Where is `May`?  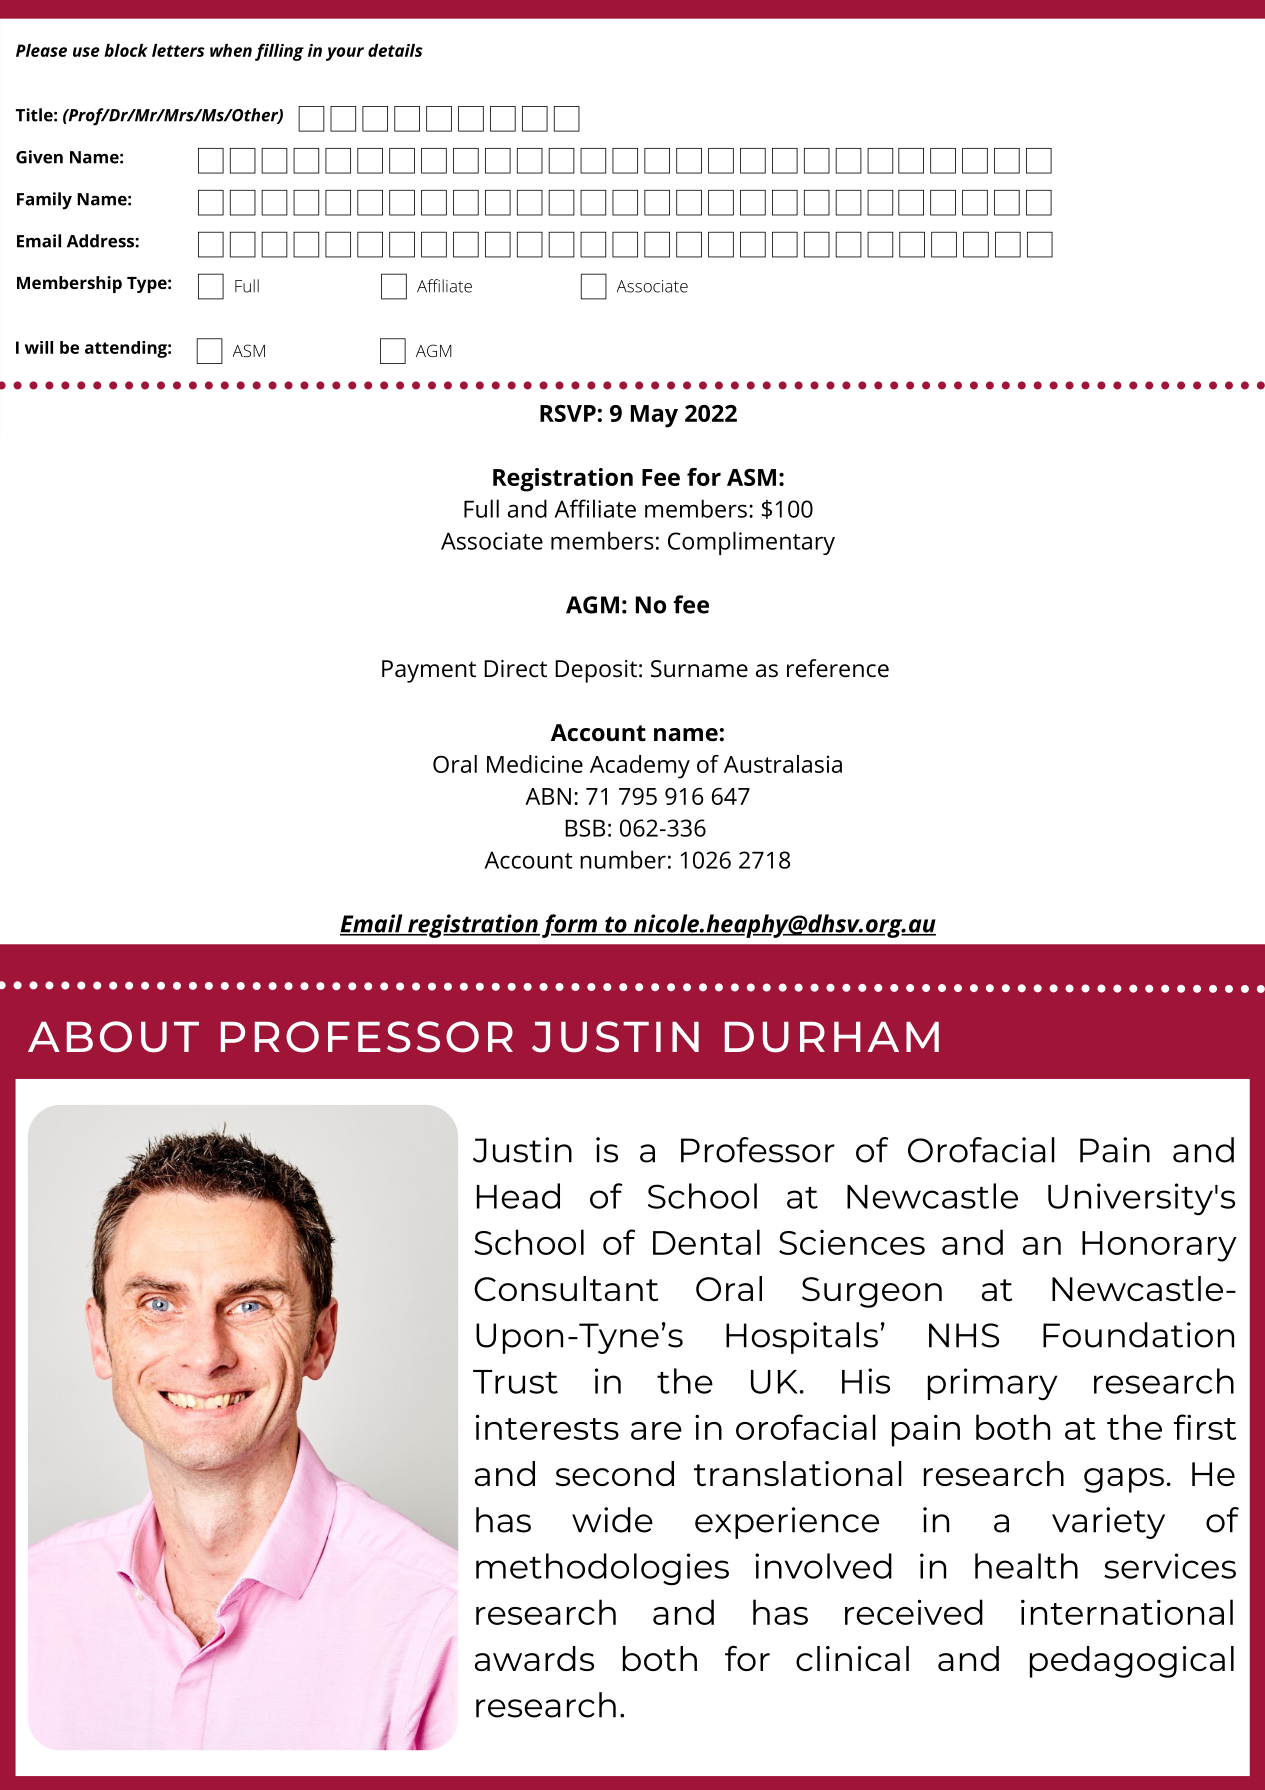 May is located at coordinates (654, 416).
